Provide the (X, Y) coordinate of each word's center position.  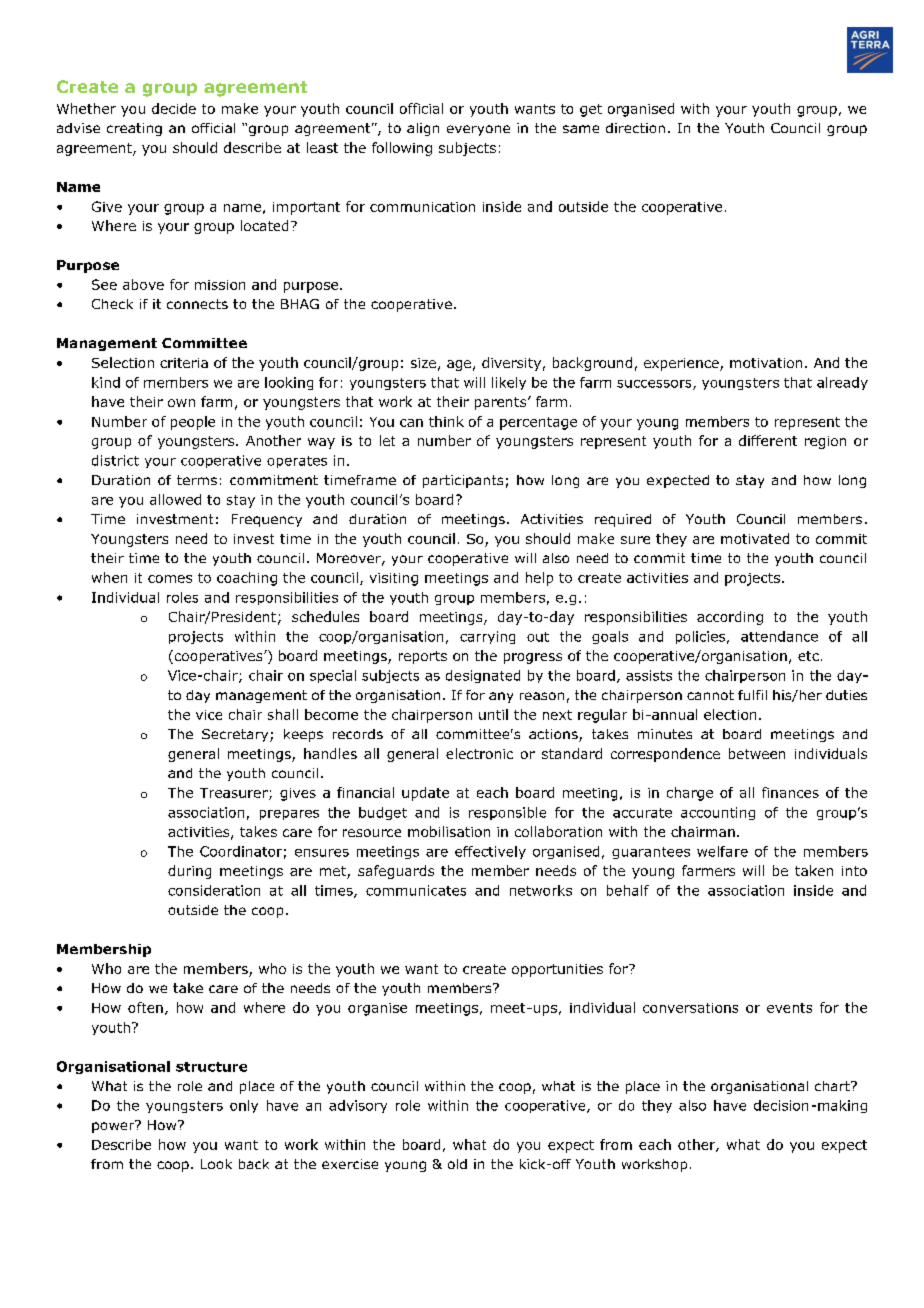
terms (197, 480)
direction (635, 128)
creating (134, 129)
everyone (478, 130)
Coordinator (241, 851)
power (114, 1126)
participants (463, 481)
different (768, 440)
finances (790, 792)
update (425, 794)
